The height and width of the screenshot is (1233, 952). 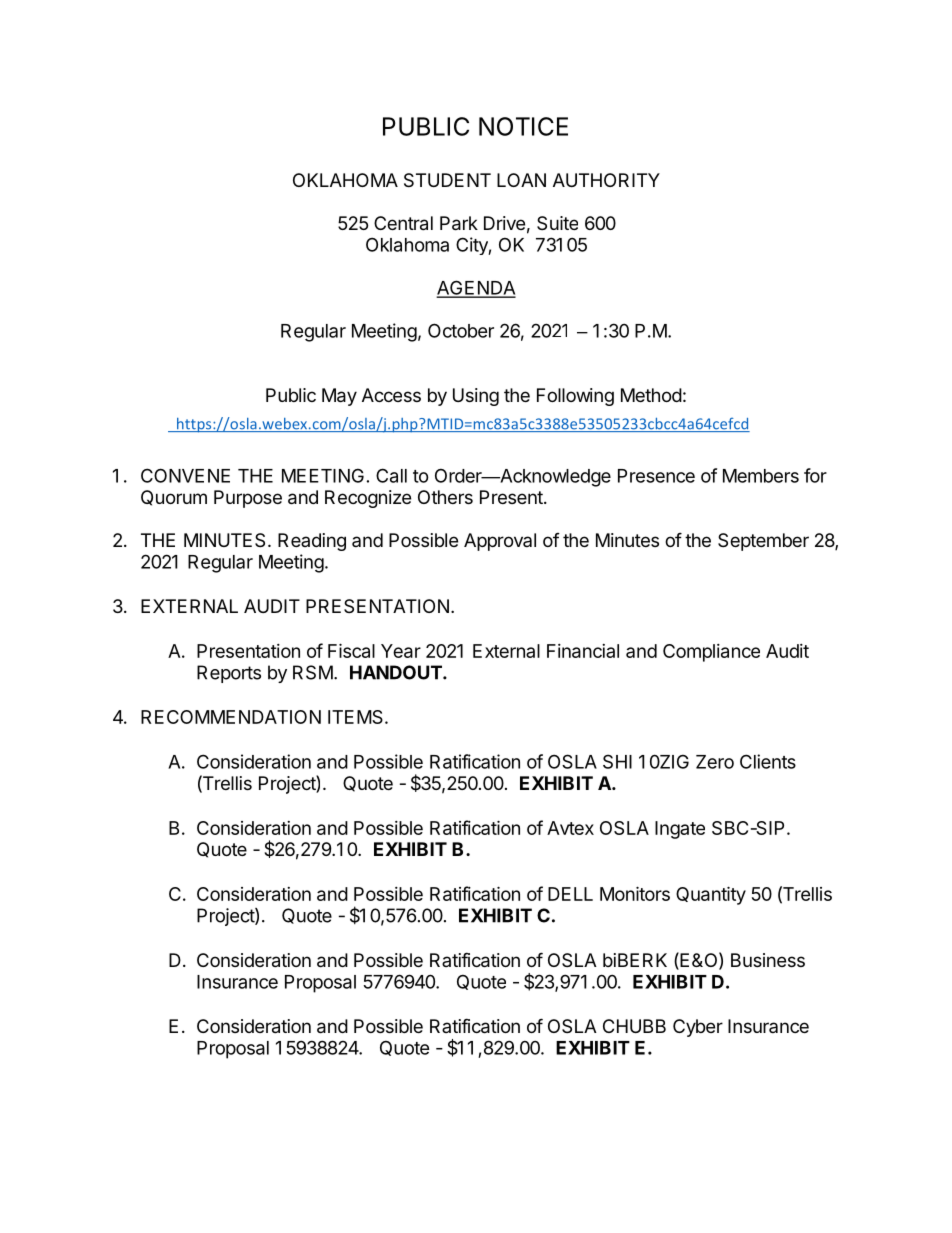 What do you see at coordinates (763, 542) in the screenshot?
I see `September` at bounding box center [763, 542].
